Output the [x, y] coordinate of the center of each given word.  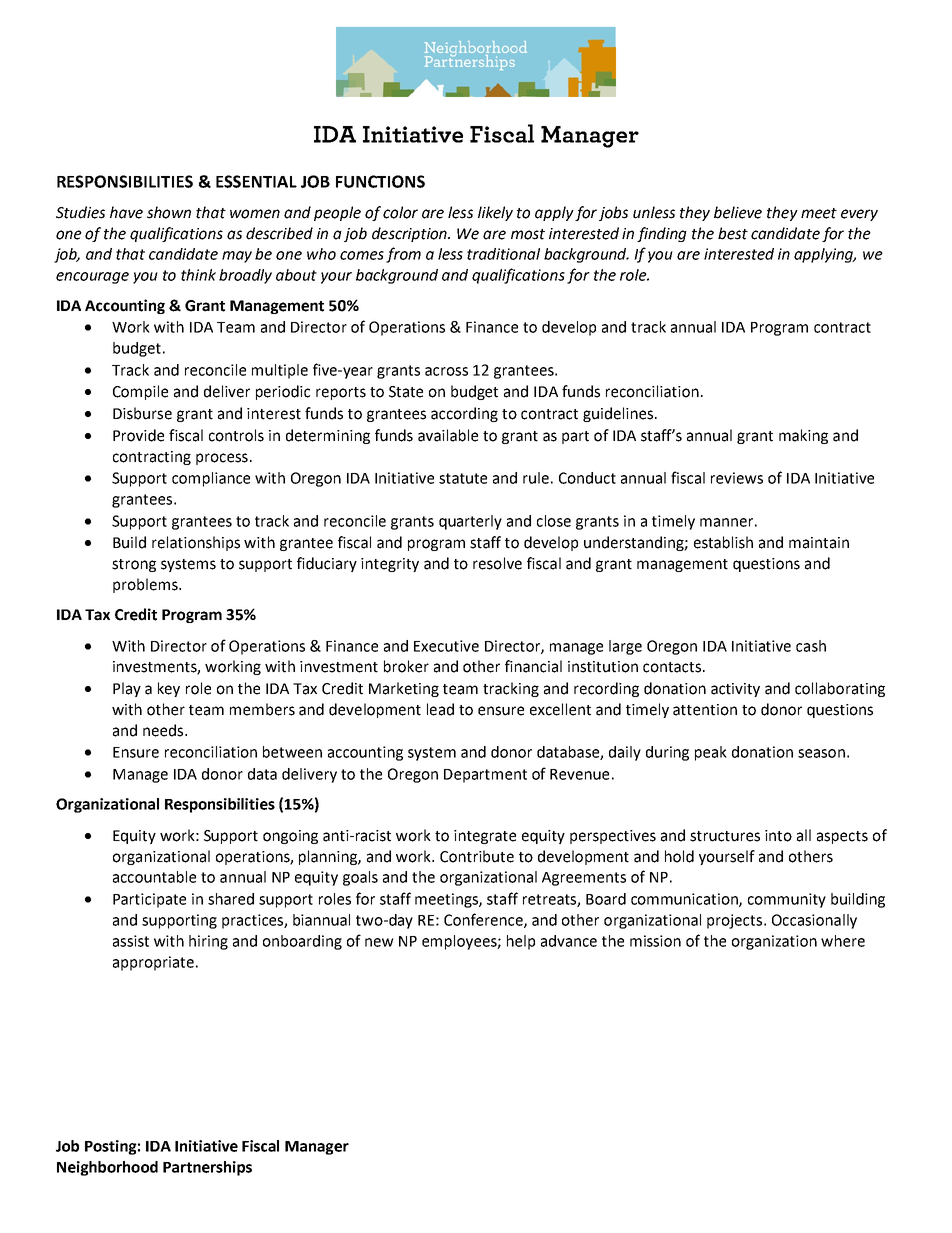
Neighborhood [107, 1168]
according [464, 414]
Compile [140, 392]
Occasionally [814, 921]
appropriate [153, 963]
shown [169, 212]
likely [495, 213]
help [521, 942]
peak [711, 753]
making [803, 436]
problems [146, 585]
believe [738, 212]
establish [723, 542]
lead [440, 709]
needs [164, 730]
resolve [497, 563]
